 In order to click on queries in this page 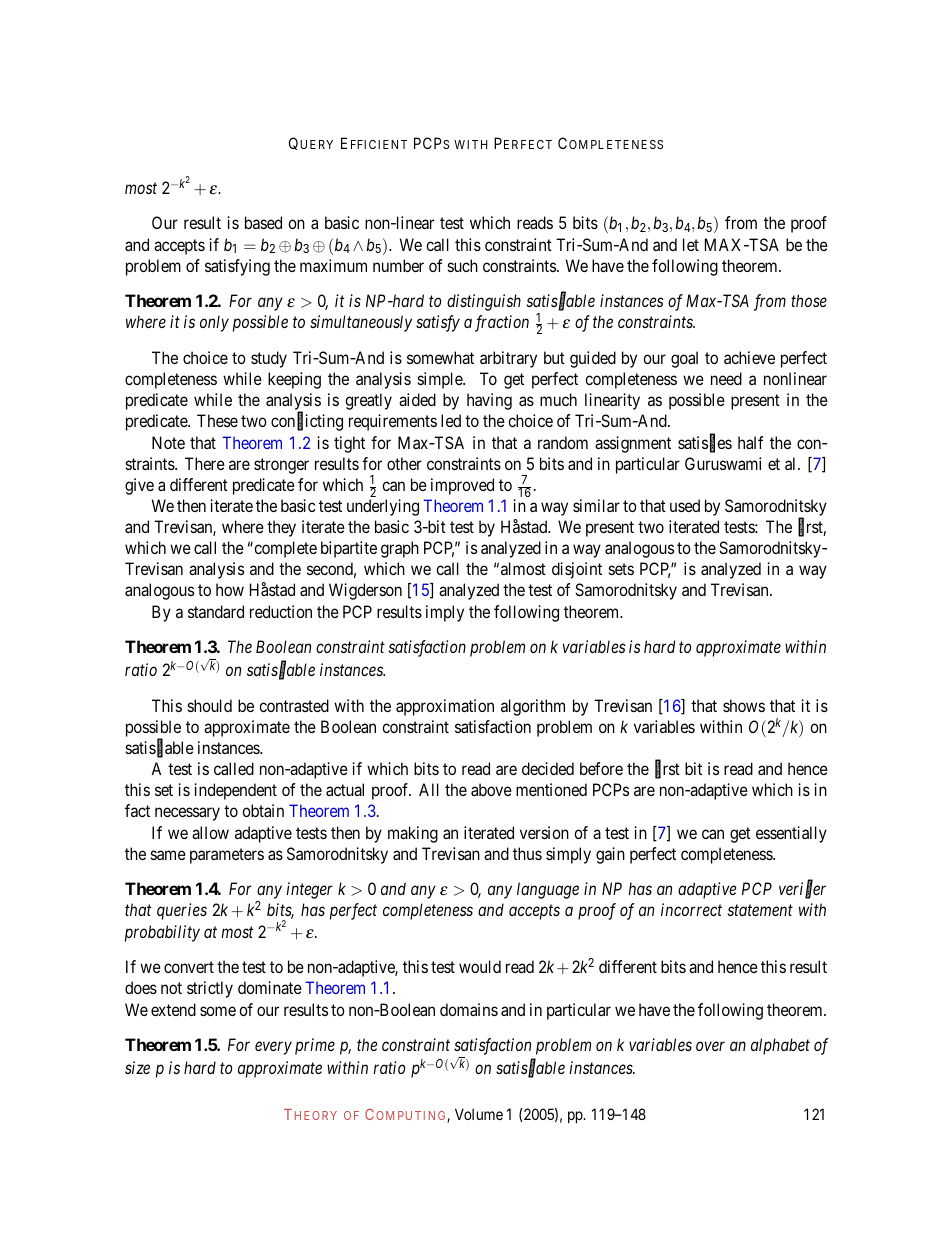, I will do `click(182, 911)`.
